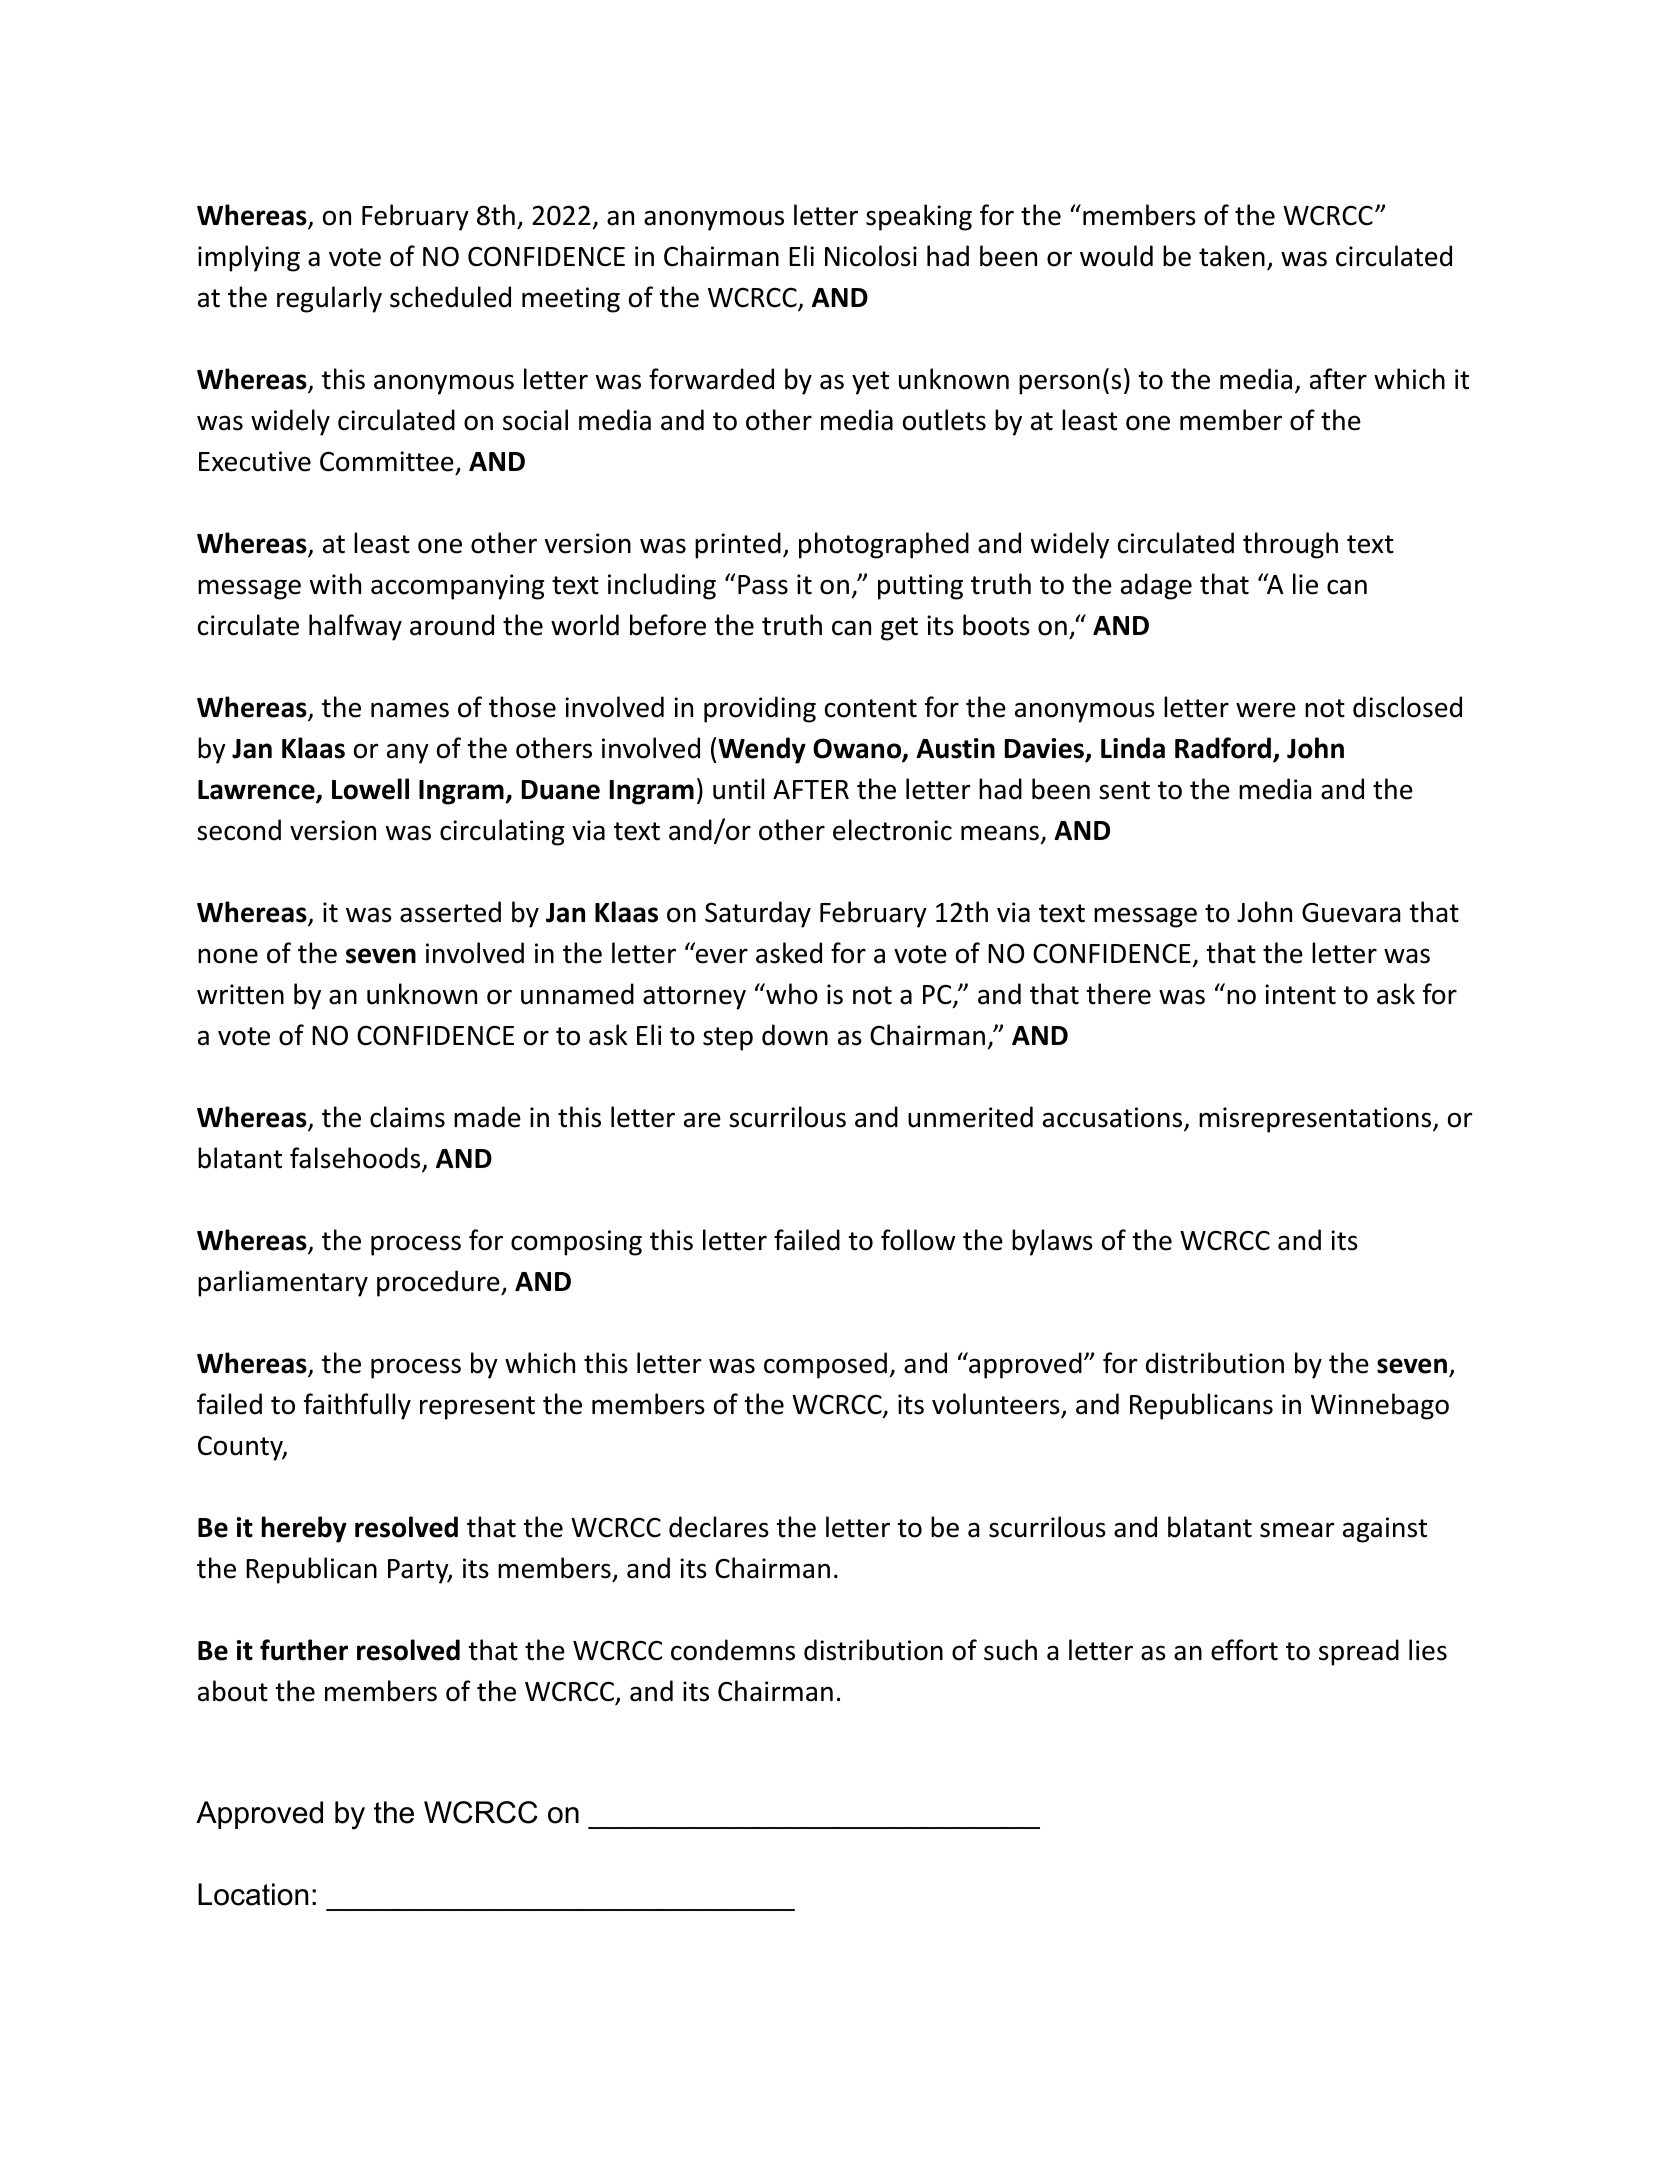 The width and height of the page is (1672, 2164). What do you see at coordinates (795, 1035) in the page?
I see `down` at bounding box center [795, 1035].
